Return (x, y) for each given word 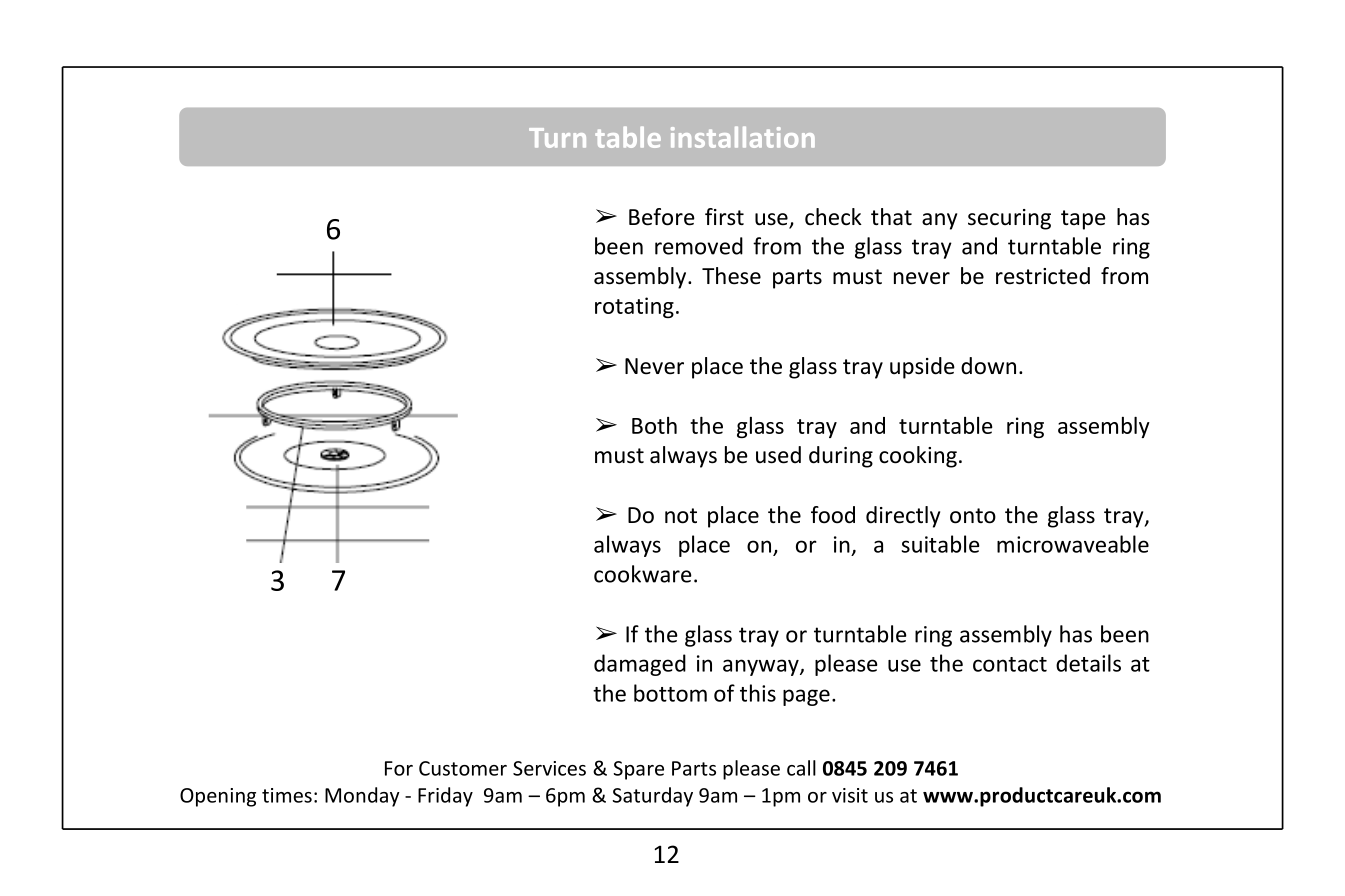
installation (743, 137)
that (891, 217)
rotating (634, 307)
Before (662, 217)
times (287, 795)
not (681, 516)
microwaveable (1073, 544)
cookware (643, 574)
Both (654, 425)
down (988, 366)
